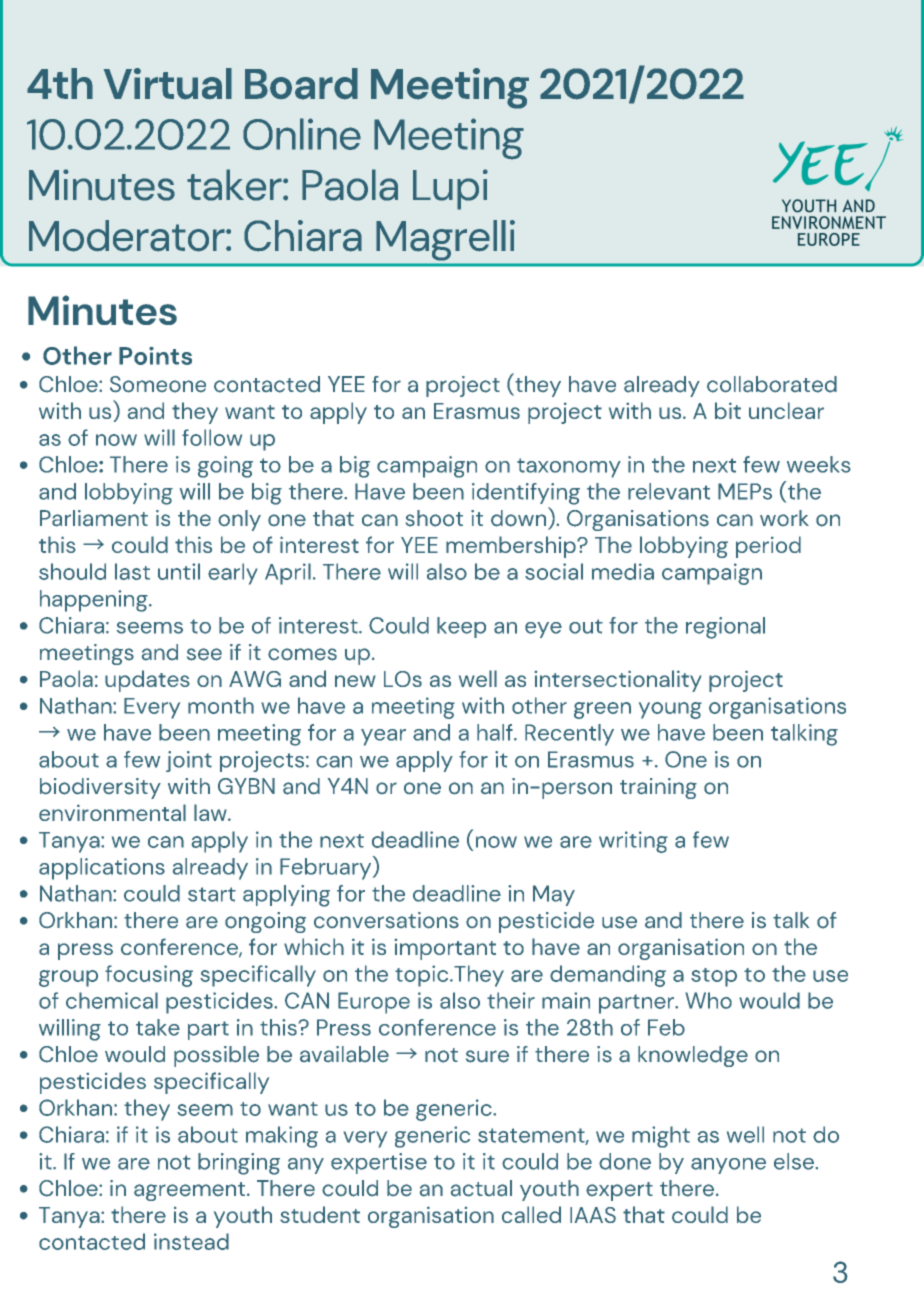  Describe the element at coordinates (772, 384) in the image. I see `collaborated` at that location.
